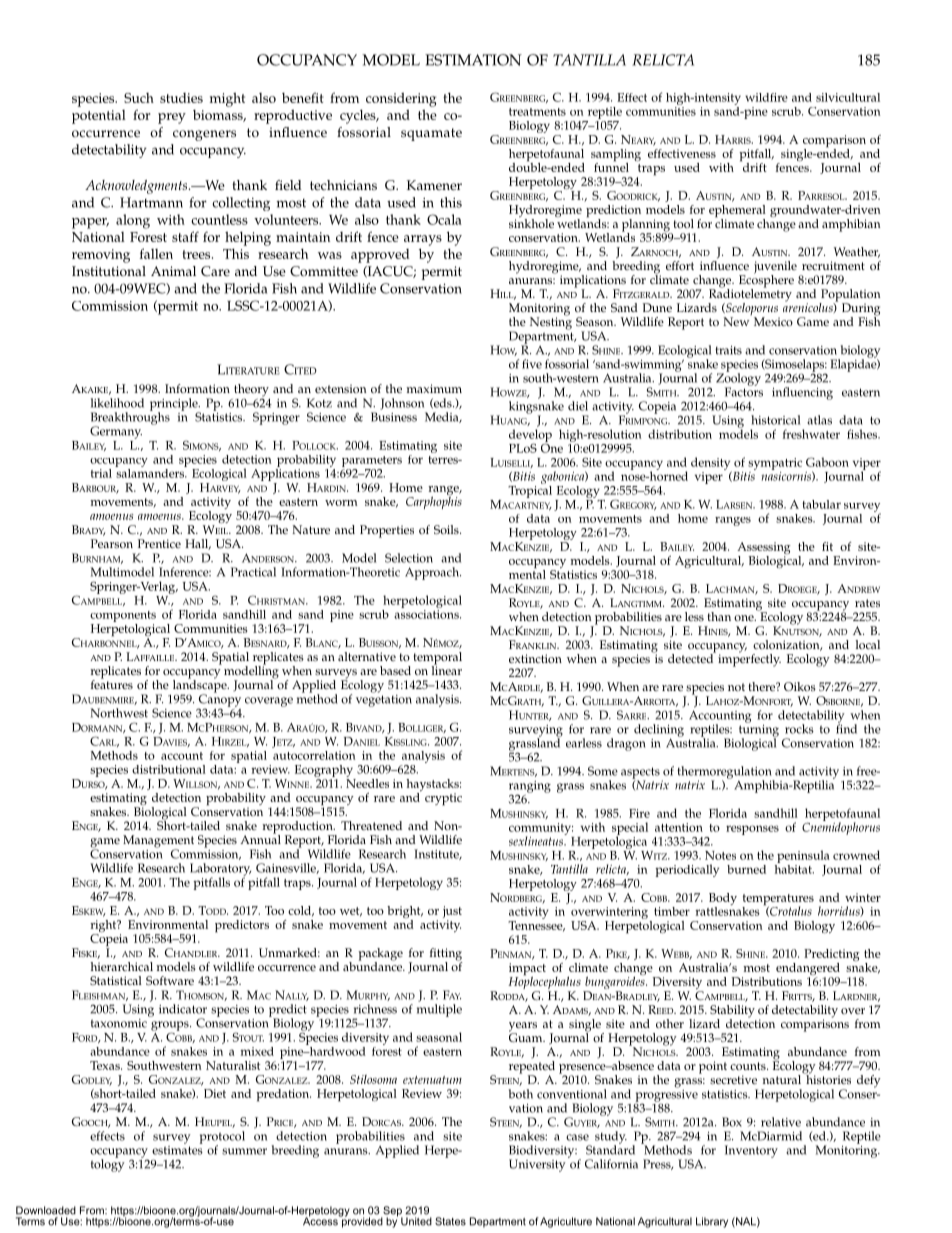 Image resolution: width=952 pixels, height=1233 pixels. Describe the element at coordinates (737, 212) in the document. I see `ephemeral` at that location.
